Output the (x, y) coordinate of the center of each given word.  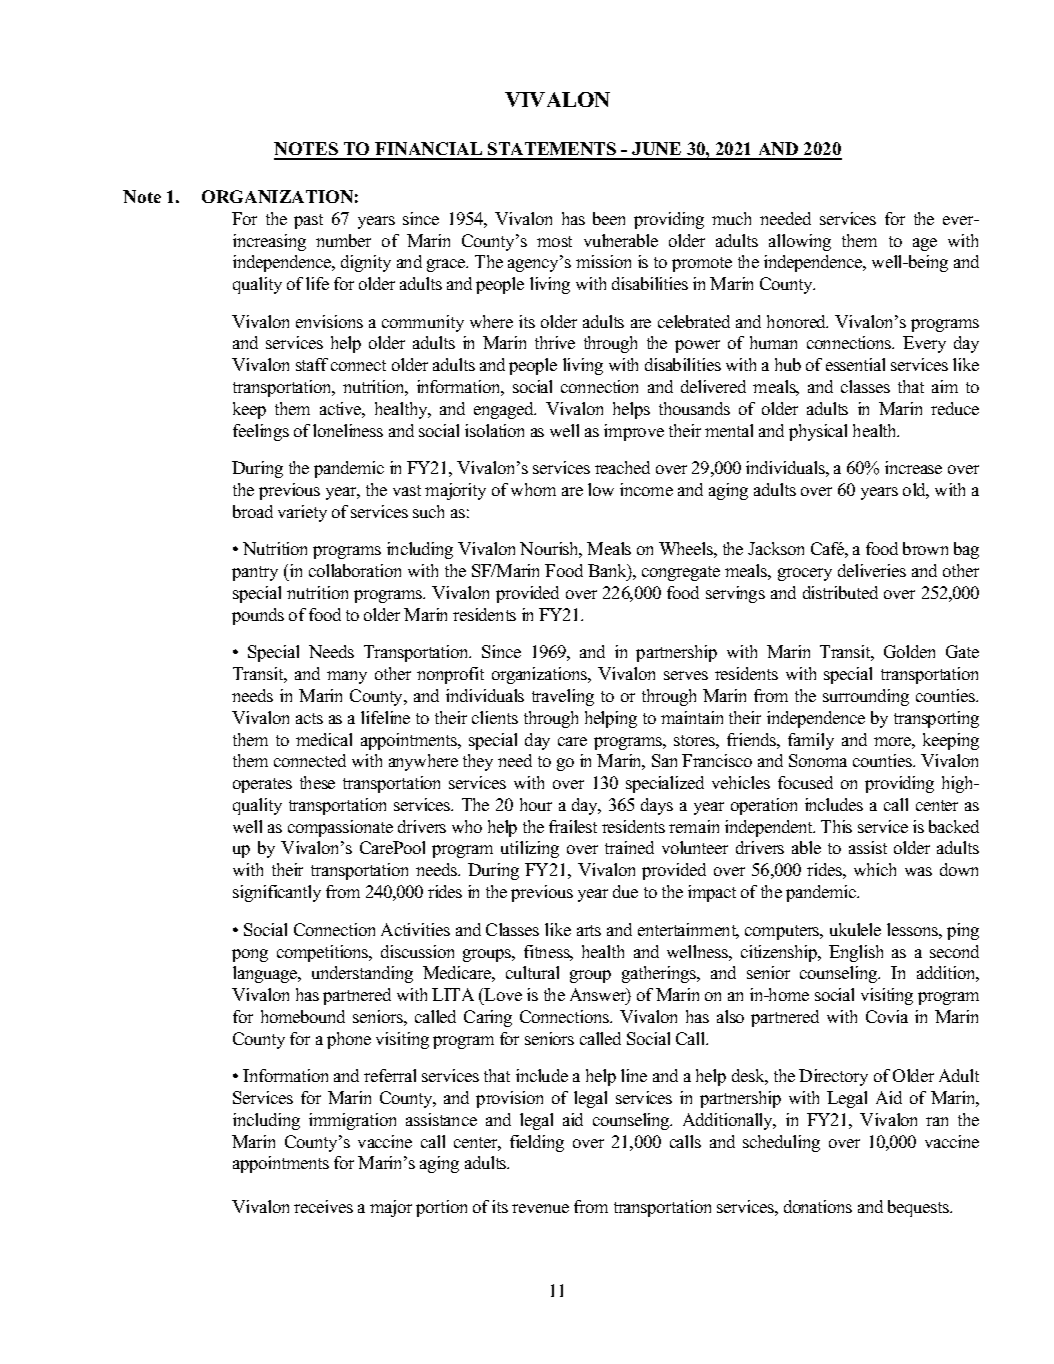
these (317, 782)
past (308, 221)
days (657, 806)
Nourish (551, 550)
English (856, 953)
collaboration (355, 570)
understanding (362, 974)
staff (312, 364)
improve (634, 432)
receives (323, 1206)
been (609, 218)
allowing (800, 242)
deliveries (872, 570)
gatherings (660, 974)
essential (855, 364)
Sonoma (818, 760)
